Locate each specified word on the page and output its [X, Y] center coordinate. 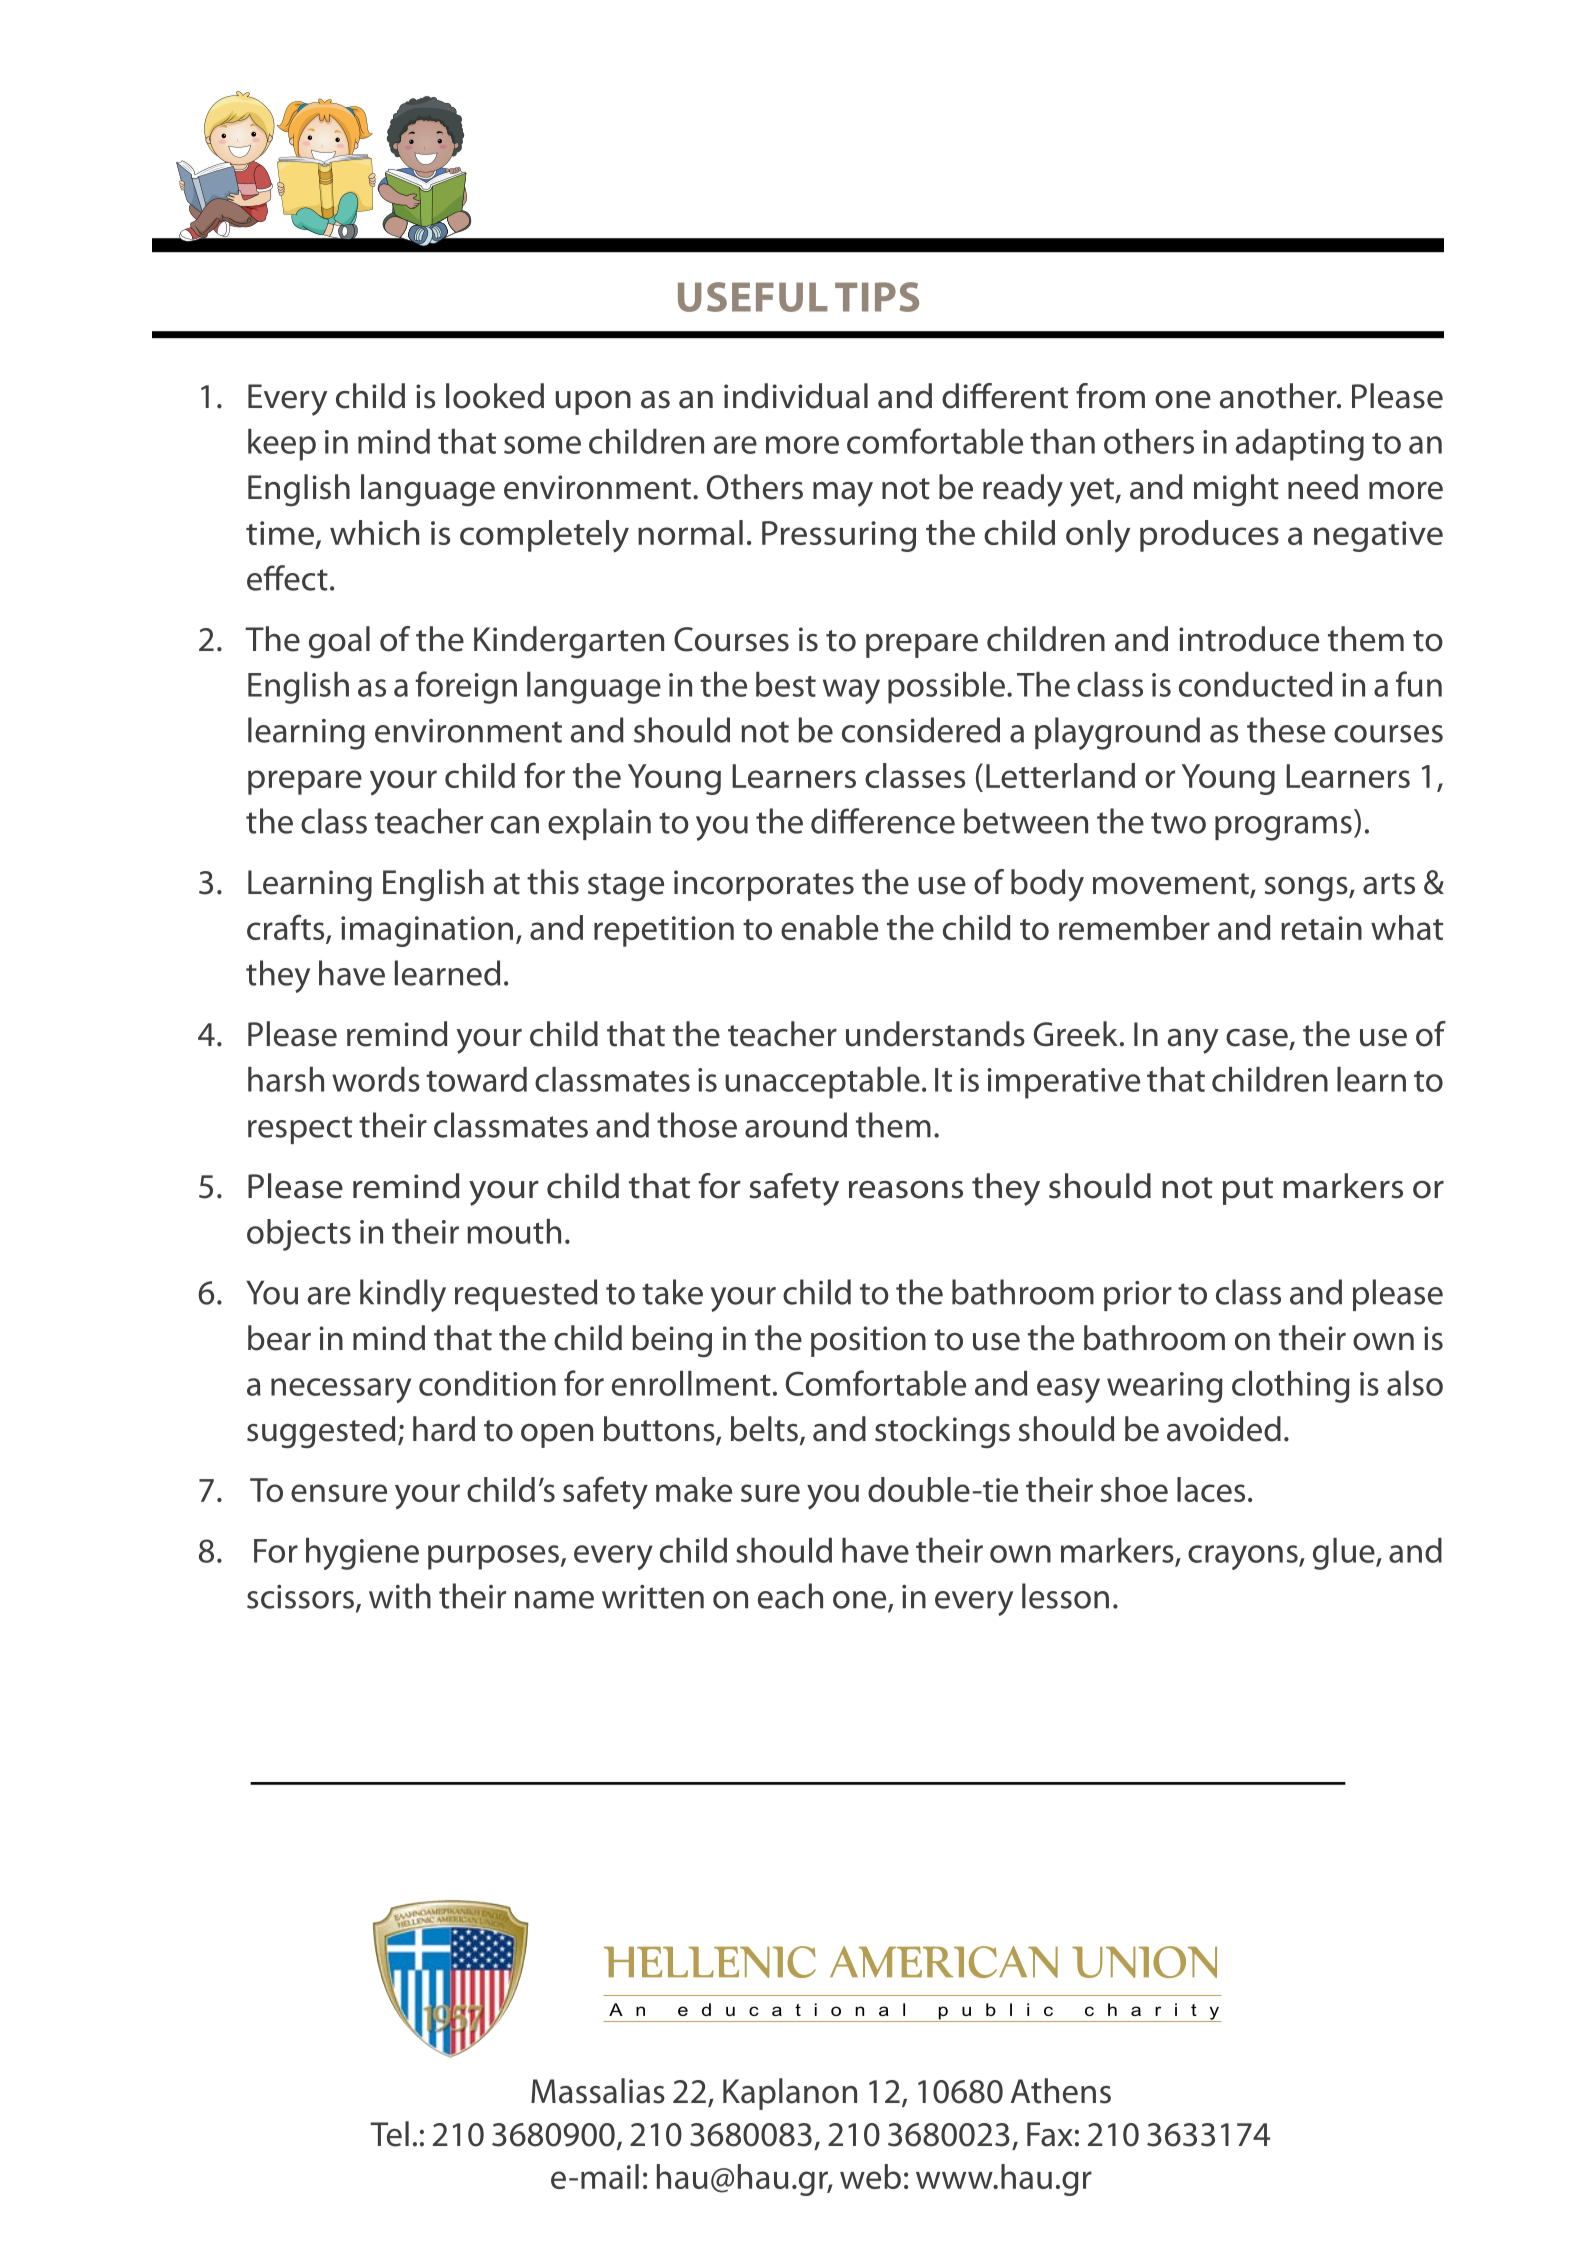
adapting [1300, 445]
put [1248, 1191]
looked [495, 396]
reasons [906, 1190]
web [870, 2176]
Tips [877, 297]
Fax [1050, 2134]
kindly [403, 1295]
